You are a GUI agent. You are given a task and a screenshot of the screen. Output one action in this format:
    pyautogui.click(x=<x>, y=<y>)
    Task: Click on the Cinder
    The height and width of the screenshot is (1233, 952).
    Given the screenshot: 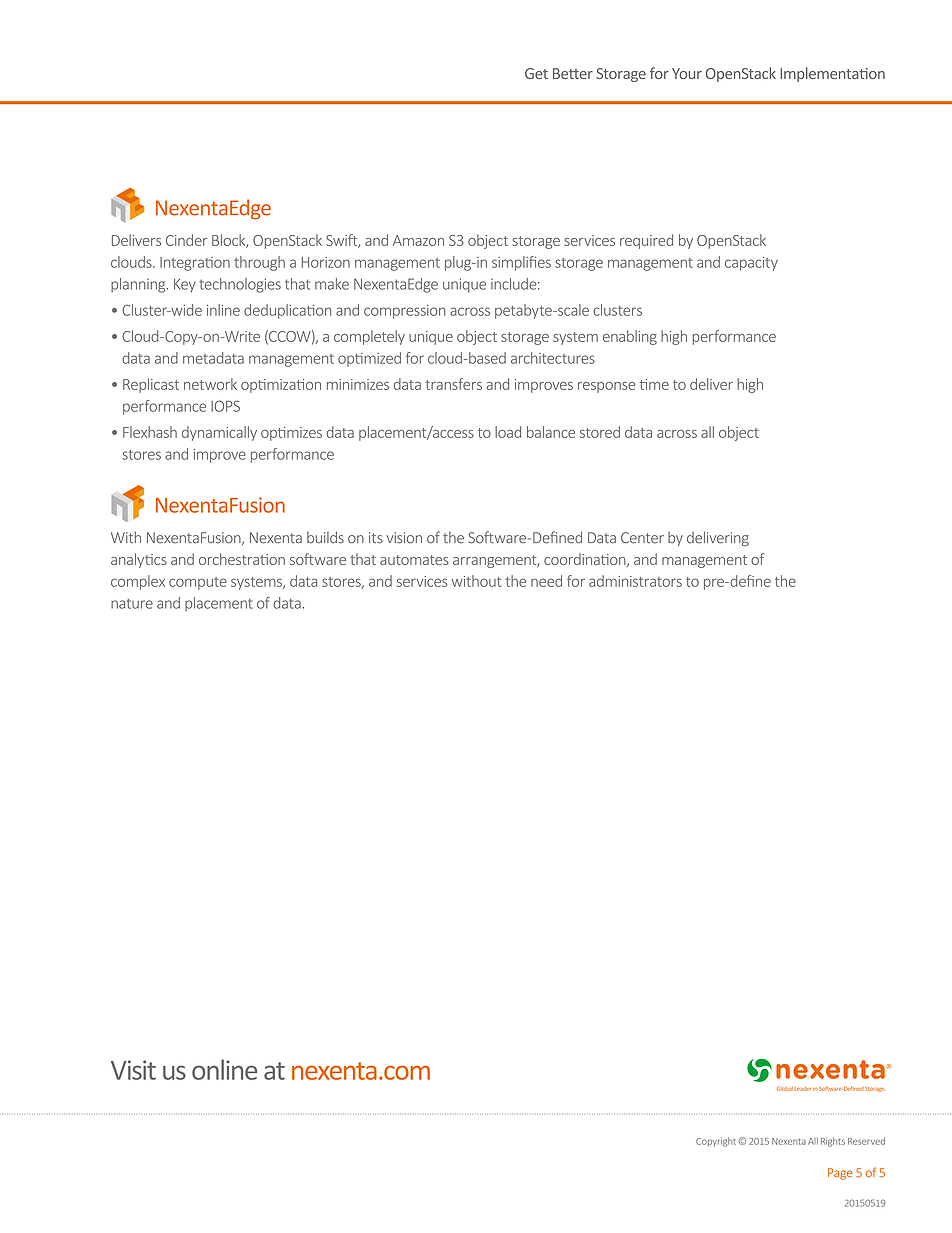 What is the action you would take?
    pyautogui.click(x=187, y=240)
